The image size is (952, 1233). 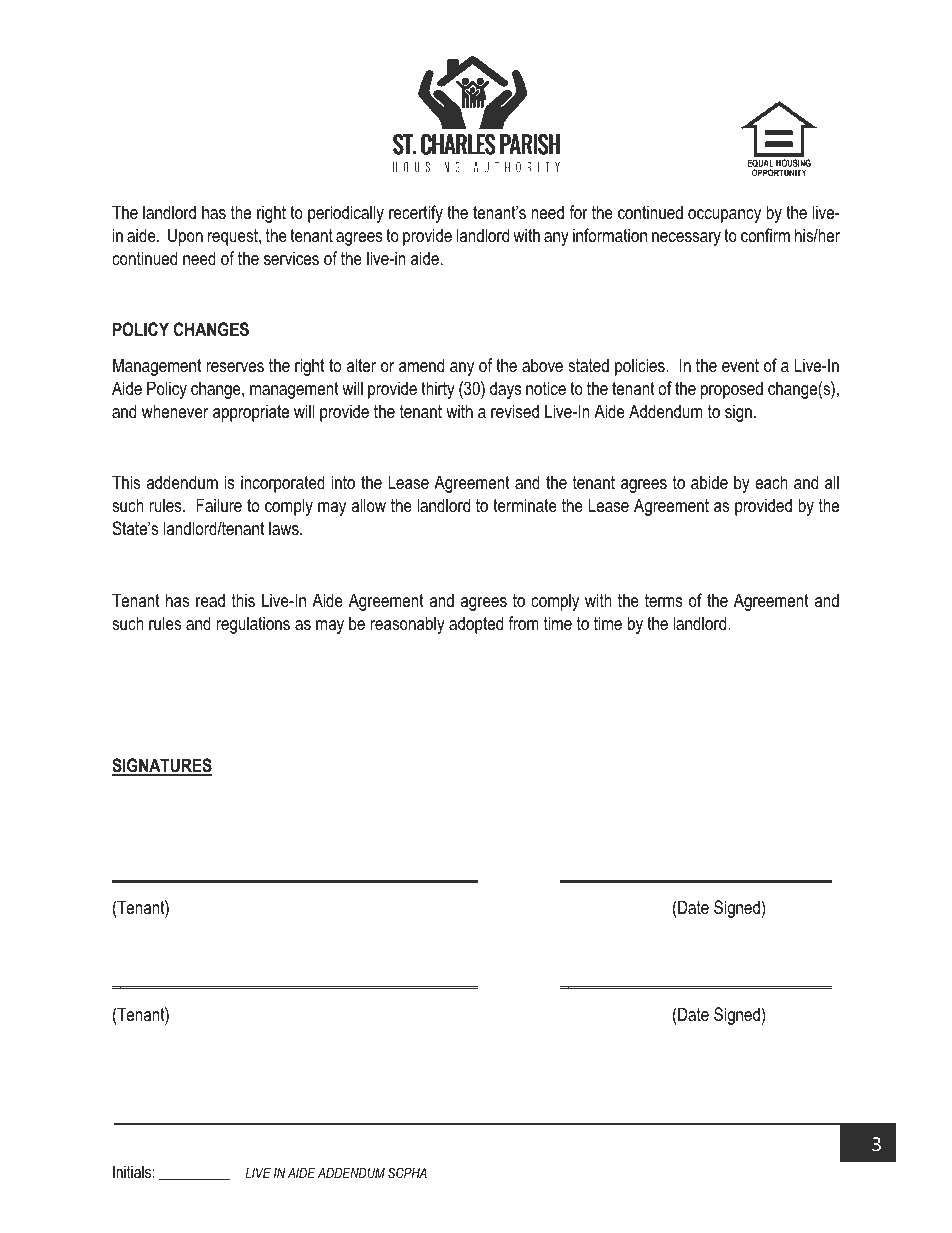 I want to click on Upon, so click(x=185, y=237).
